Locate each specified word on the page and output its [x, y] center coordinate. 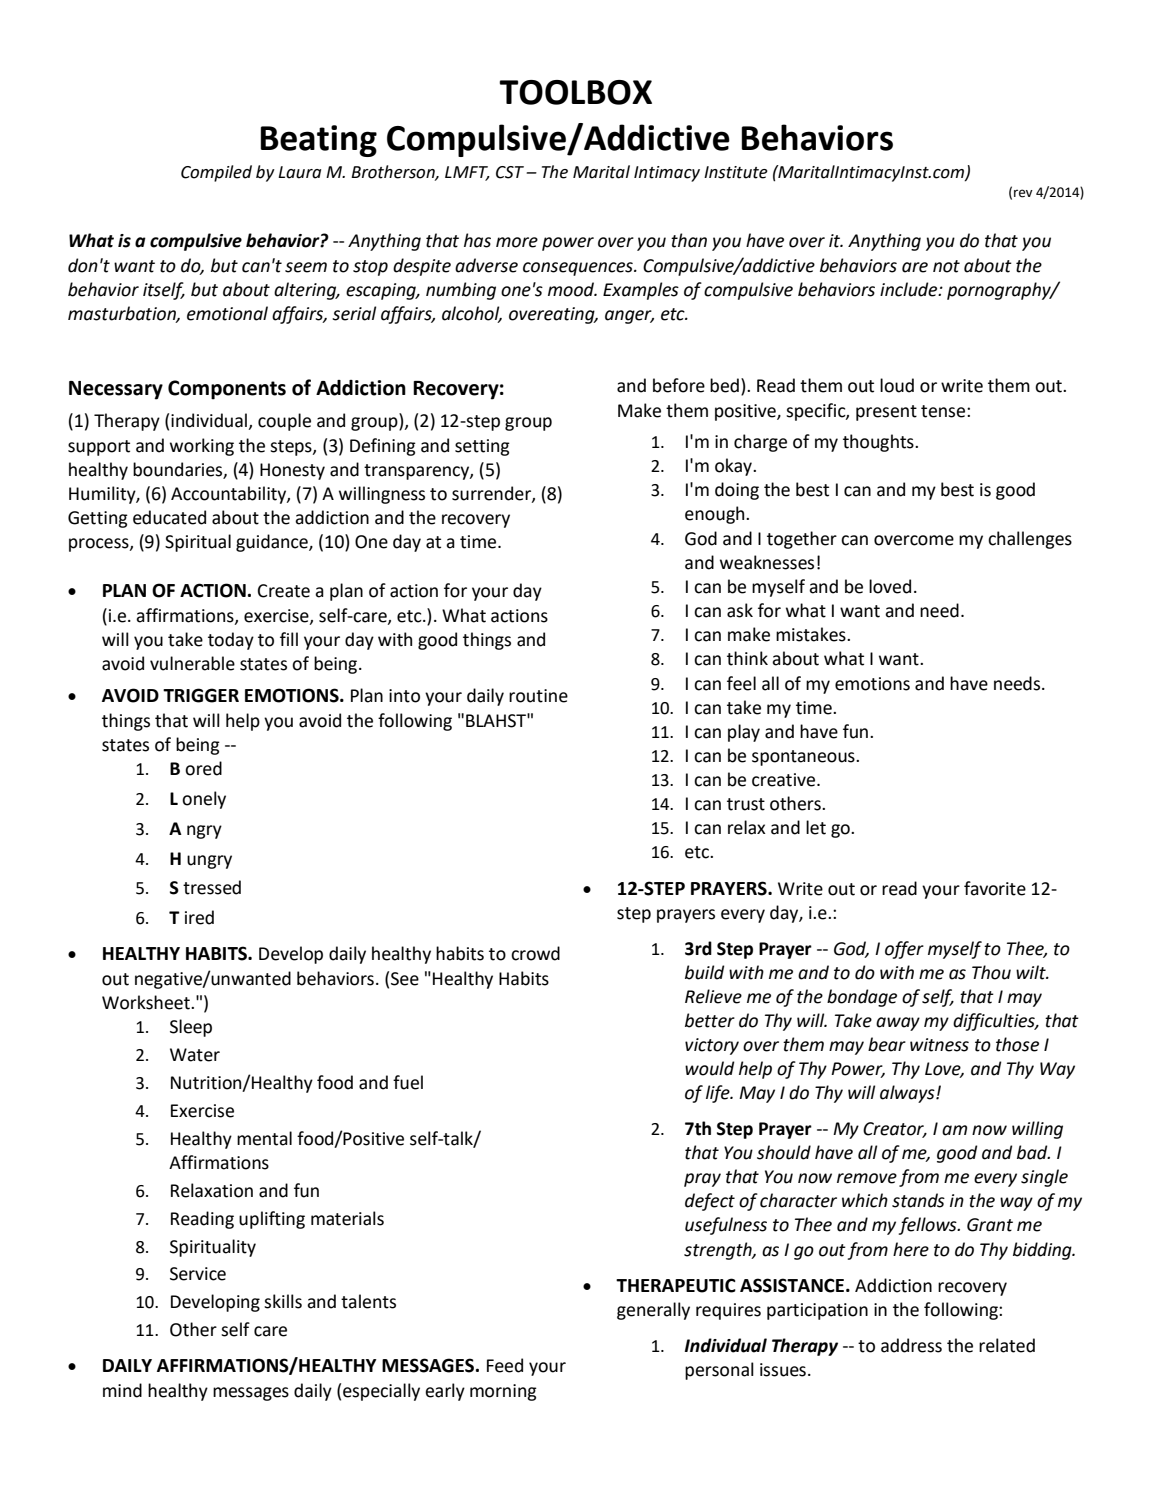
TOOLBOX [575, 92]
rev [1023, 193]
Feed [505, 1365]
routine [538, 696]
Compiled [216, 173]
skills [283, 1301]
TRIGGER [201, 695]
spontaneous [804, 758]
